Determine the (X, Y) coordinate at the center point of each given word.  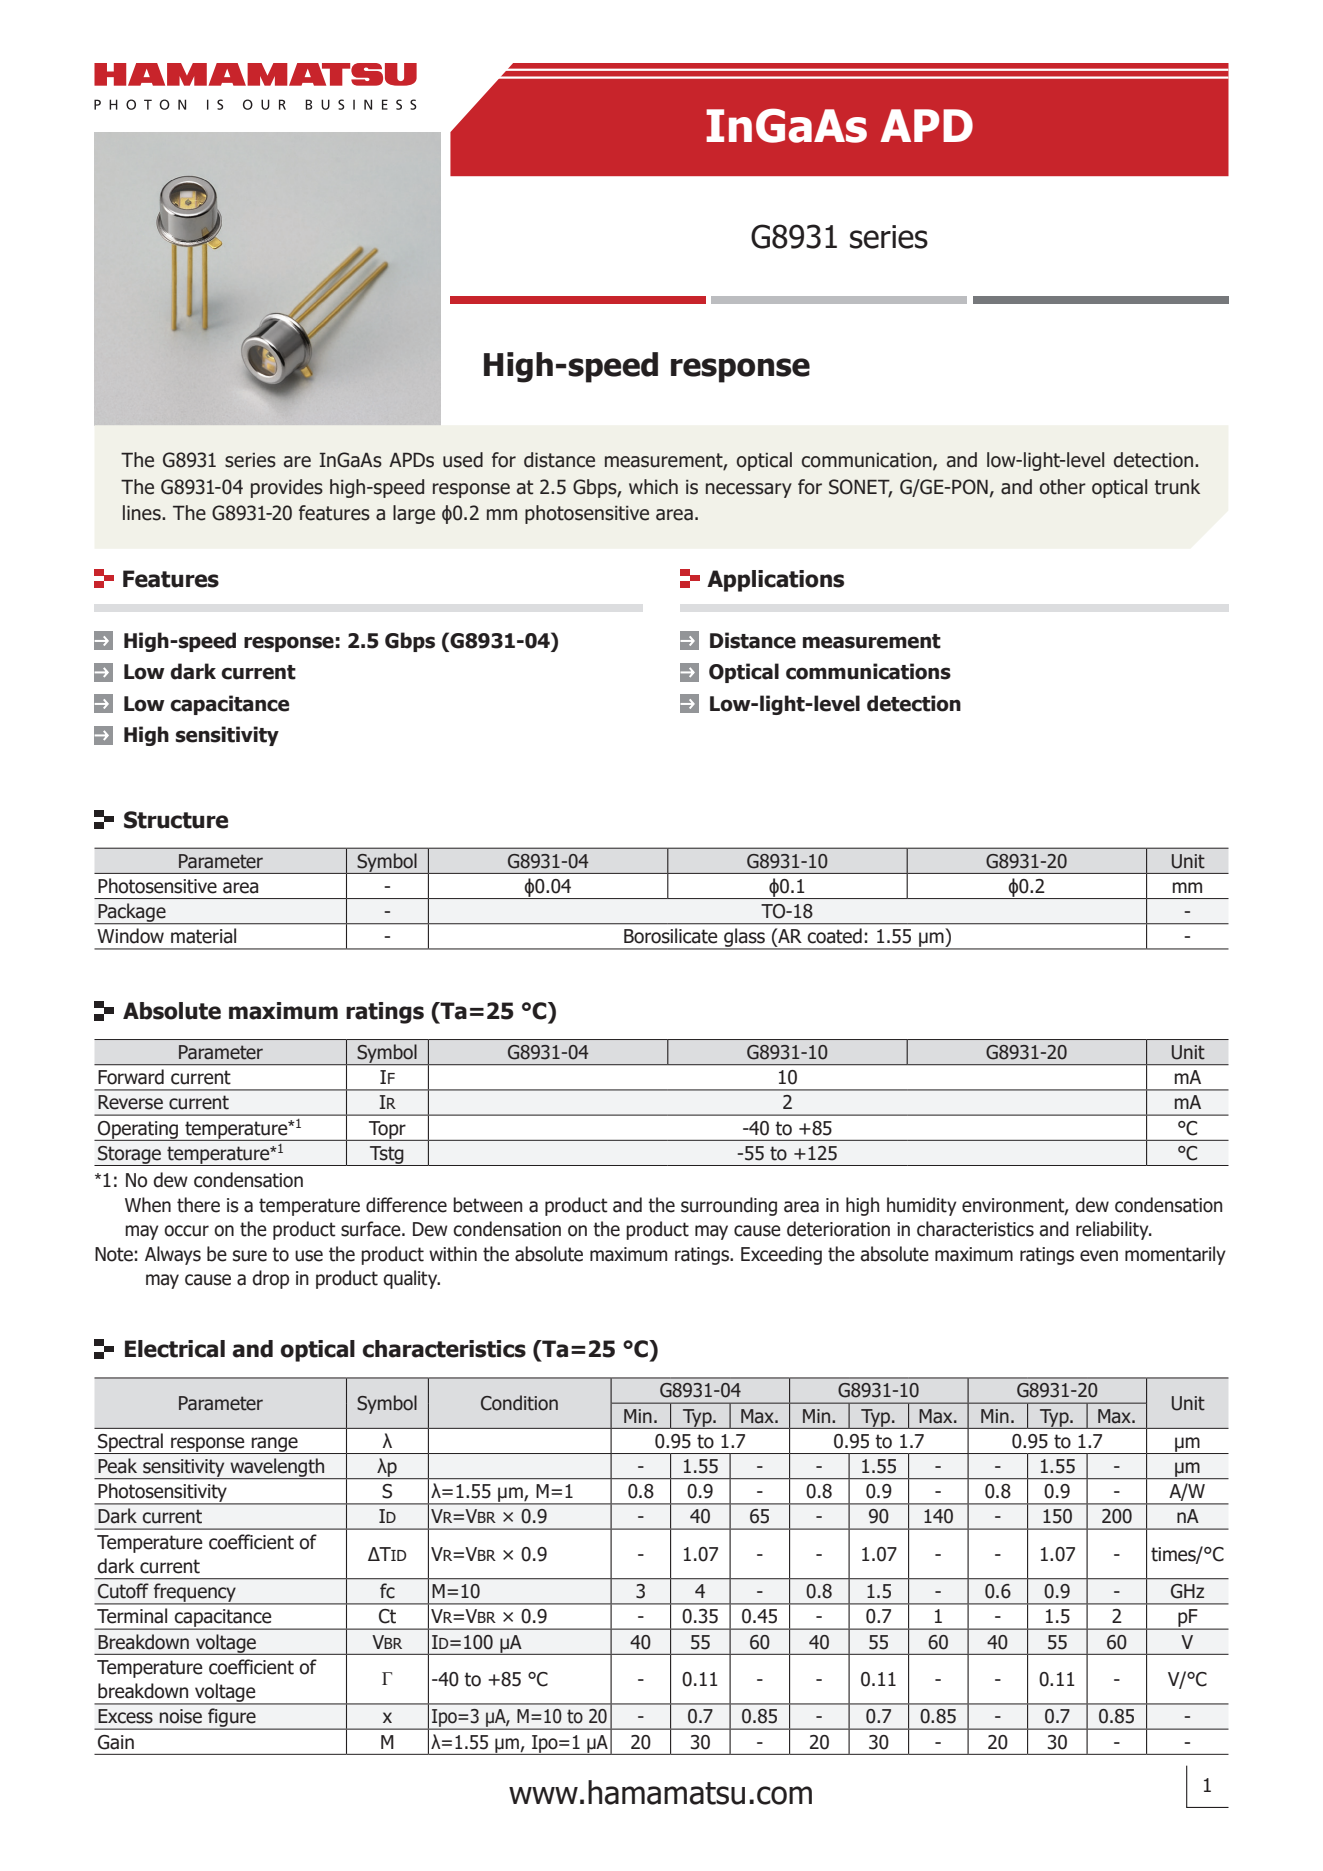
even (1099, 1256)
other (1063, 487)
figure (232, 1719)
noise (181, 1716)
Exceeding (781, 1255)
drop (270, 1279)
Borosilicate (671, 936)
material (203, 936)
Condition (519, 1403)
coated (834, 936)
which (653, 487)
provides (287, 488)
